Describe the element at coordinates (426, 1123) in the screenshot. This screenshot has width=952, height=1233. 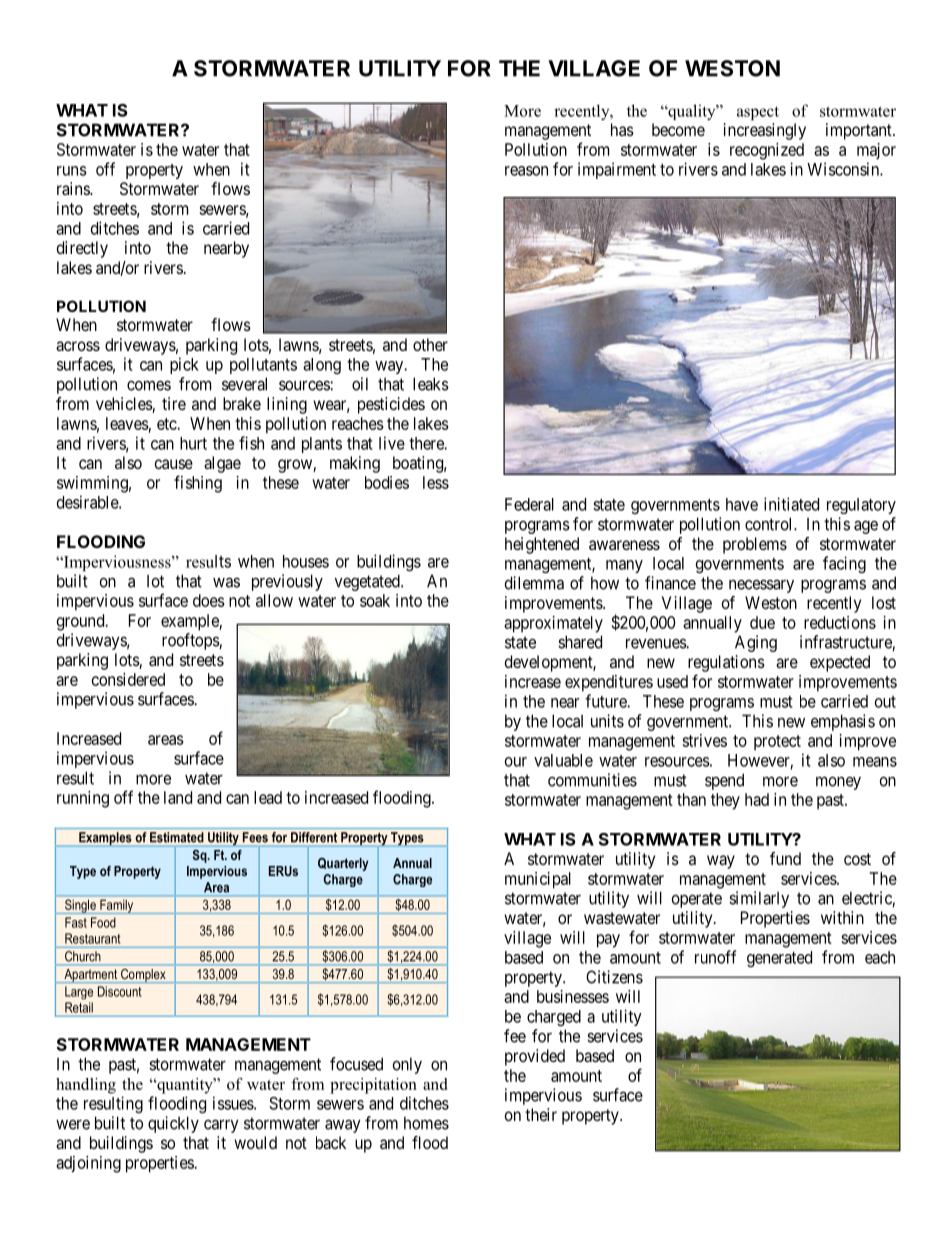
I see `homes` at that location.
